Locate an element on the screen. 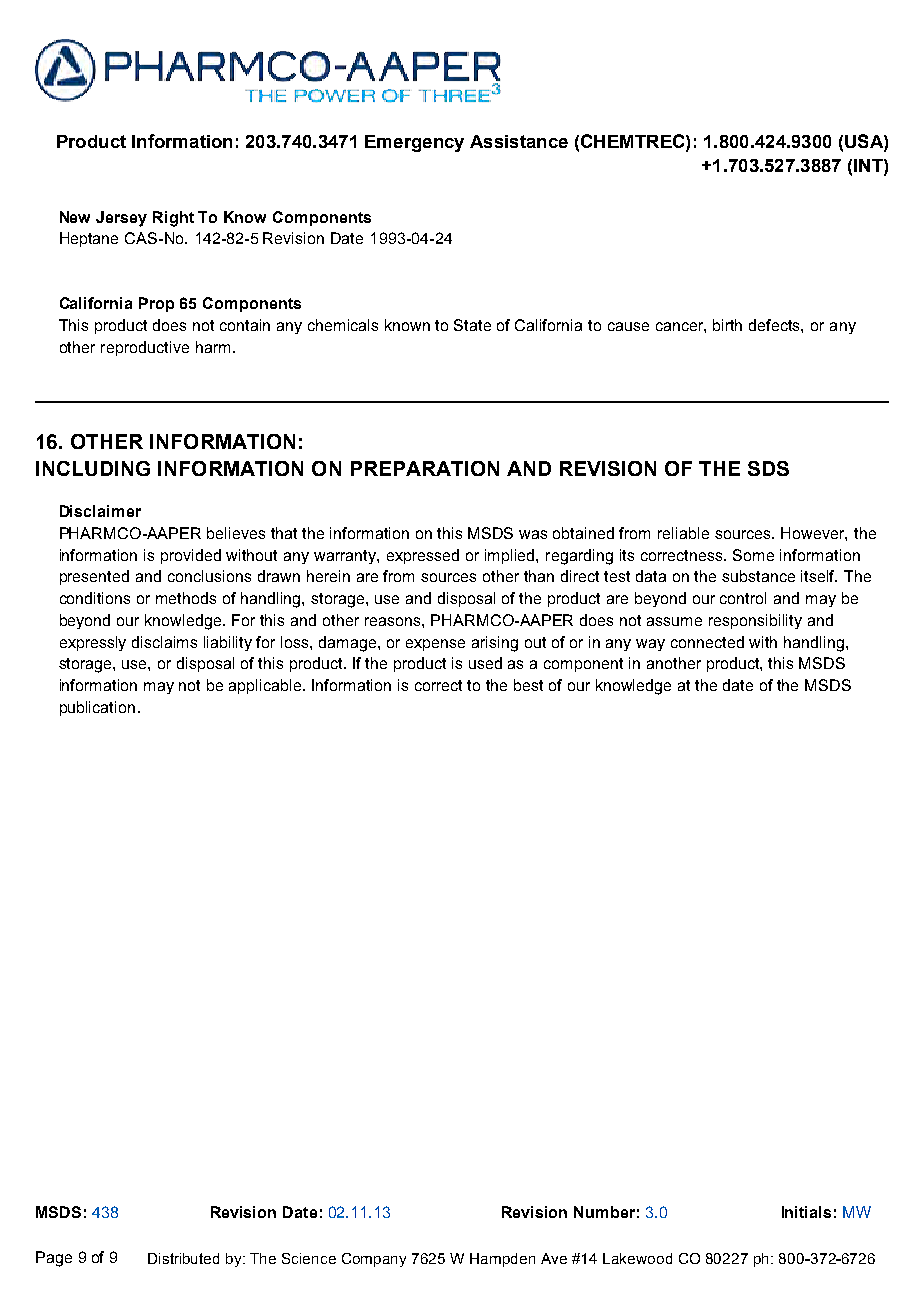 The width and height of the screenshot is (924, 1308). Lakewood is located at coordinates (637, 1258).
